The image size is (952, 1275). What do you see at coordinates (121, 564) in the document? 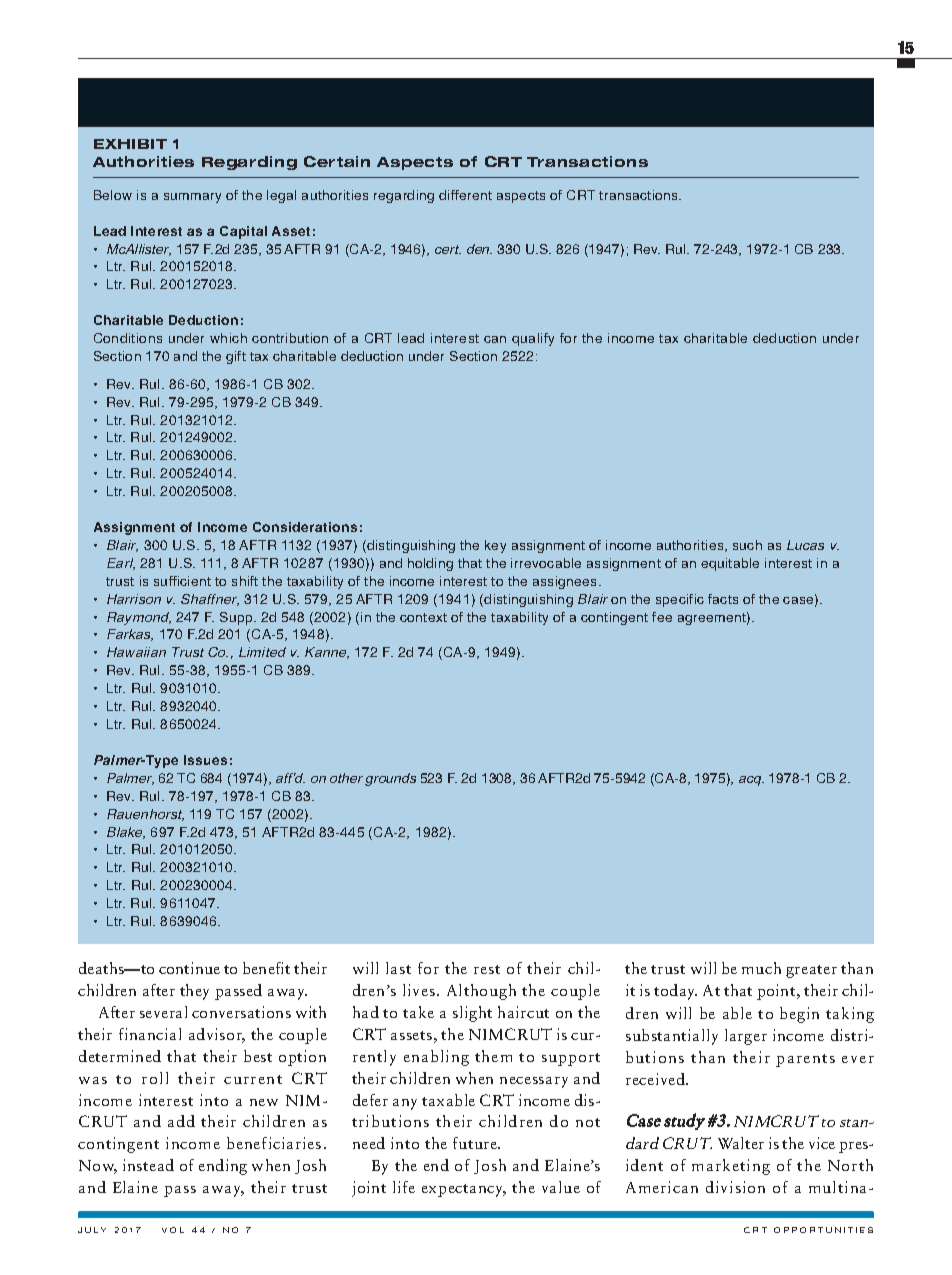
I see `Earl` at bounding box center [121, 564].
